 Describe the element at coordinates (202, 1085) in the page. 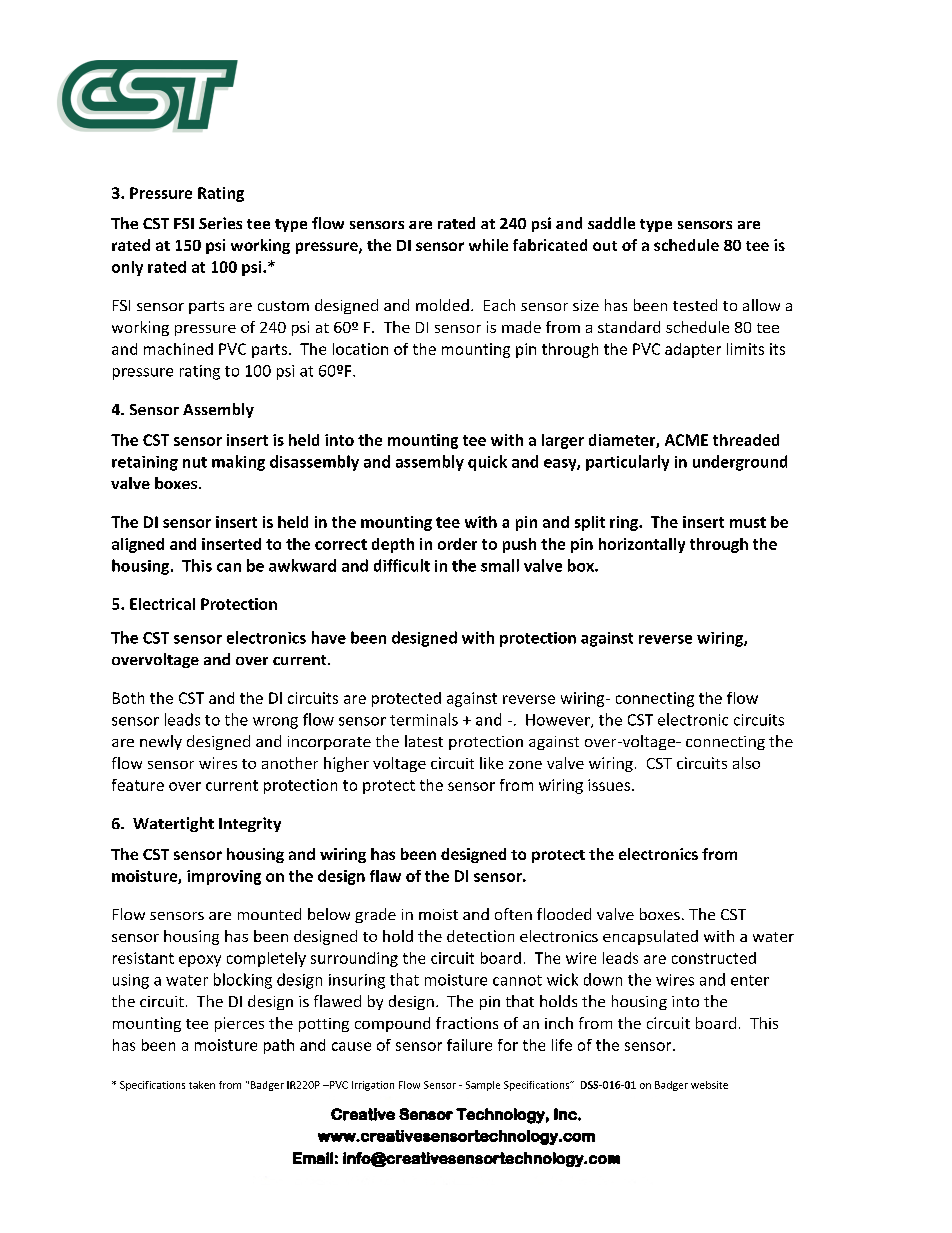

I see `taken` at that location.
